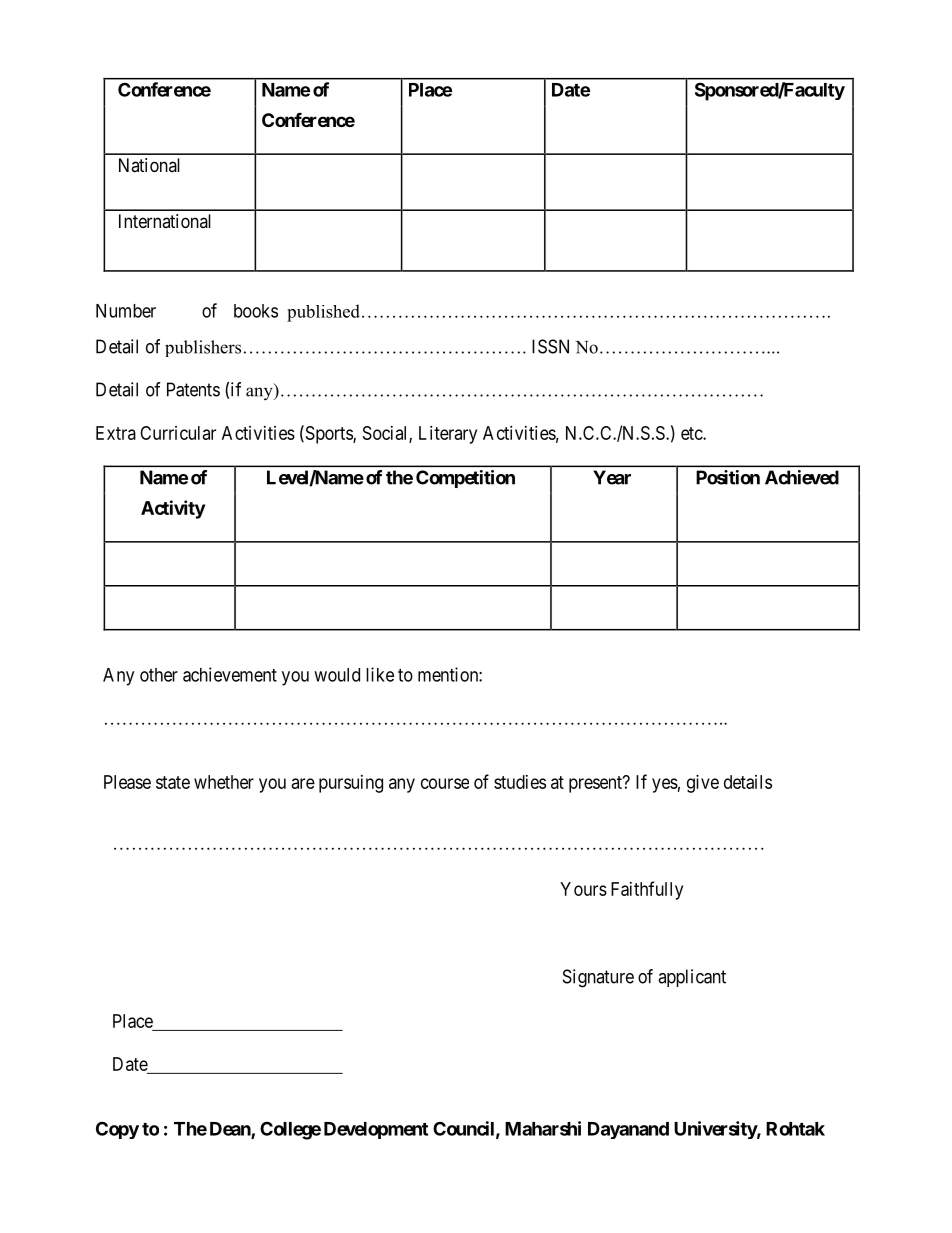 This screenshot has width=952, height=1233. What do you see at coordinates (692, 433) in the screenshot?
I see `etc` at bounding box center [692, 433].
